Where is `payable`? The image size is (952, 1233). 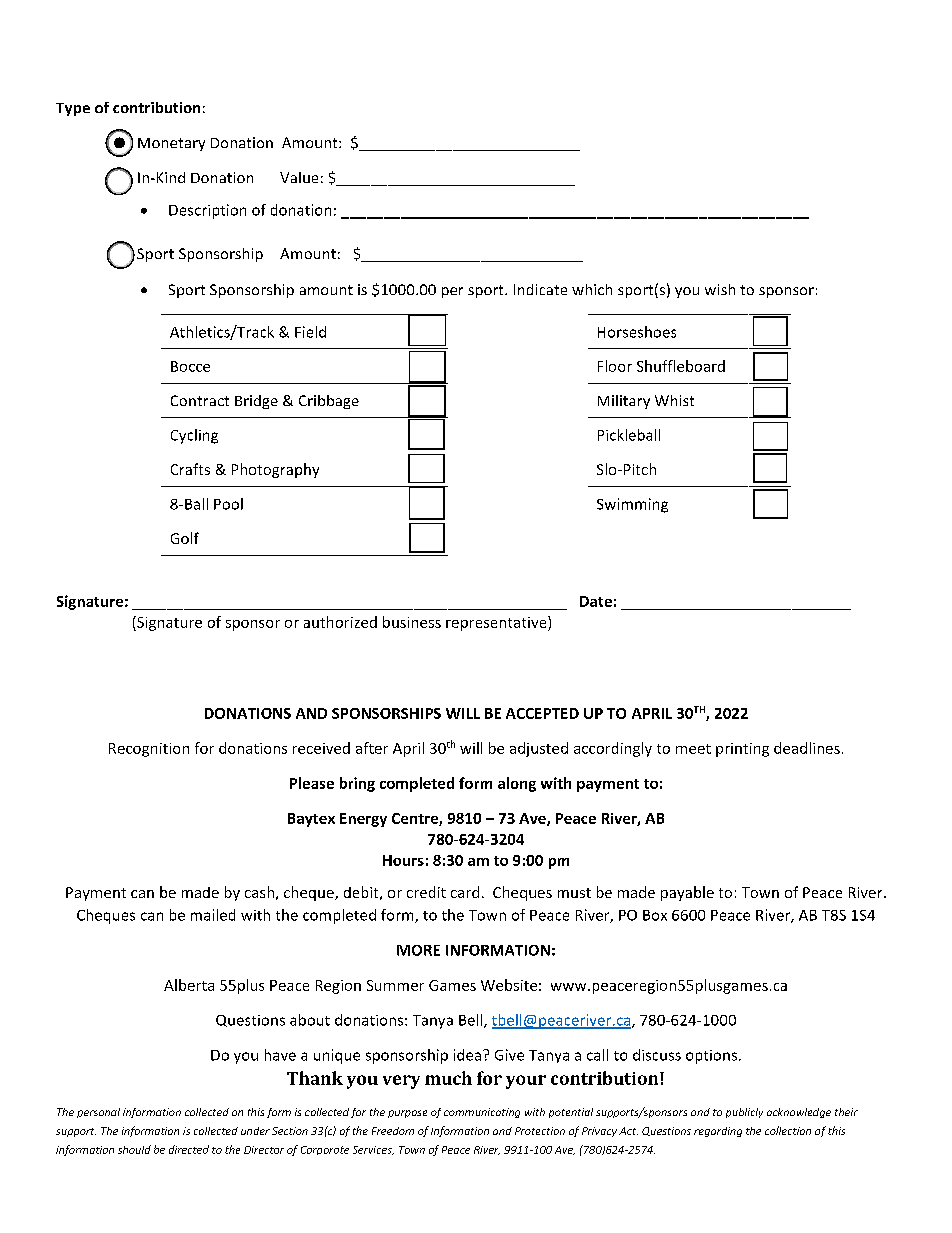
payable is located at coordinates (687, 893).
